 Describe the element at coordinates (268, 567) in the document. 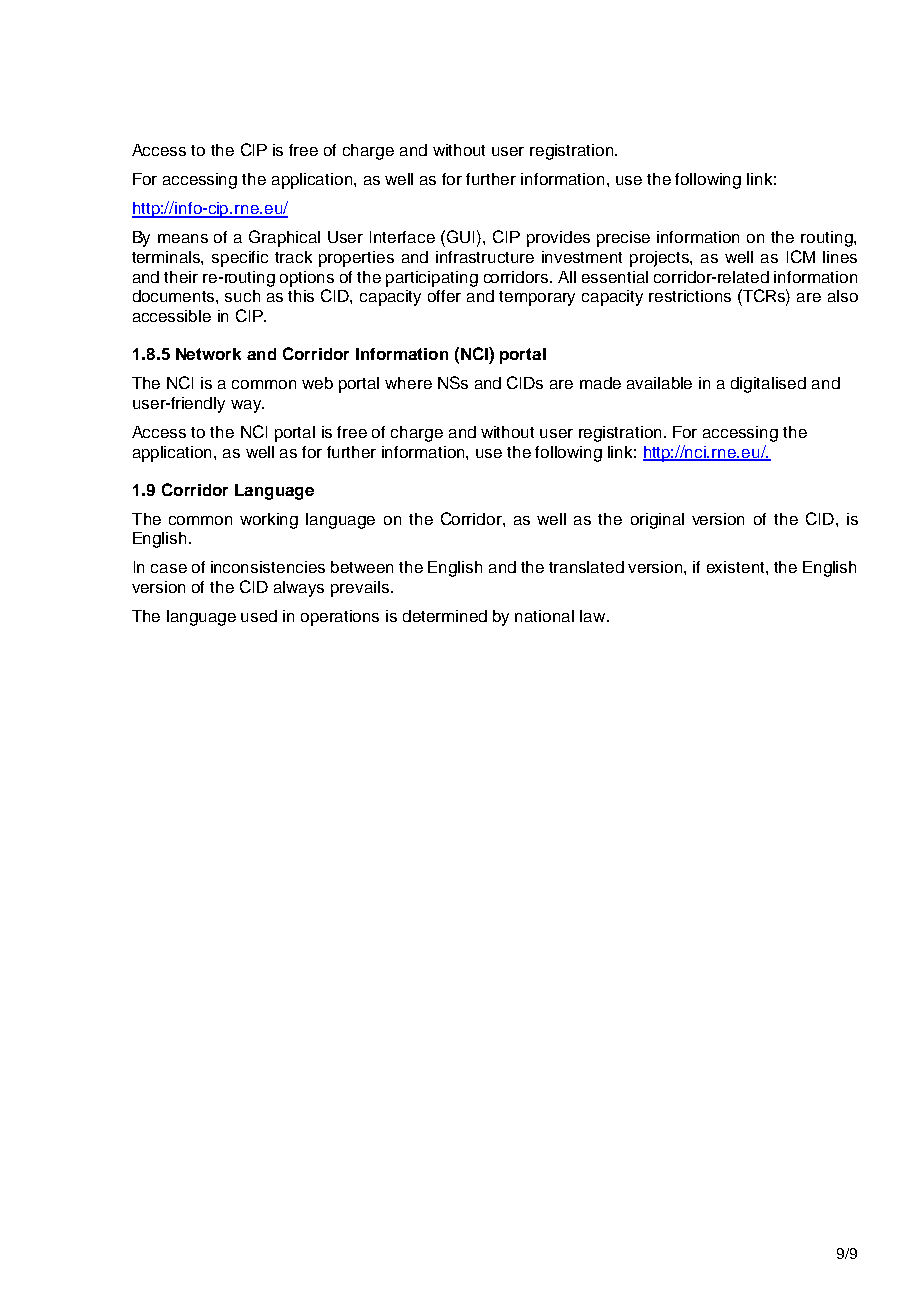

I see `inconsistencies` at that location.
